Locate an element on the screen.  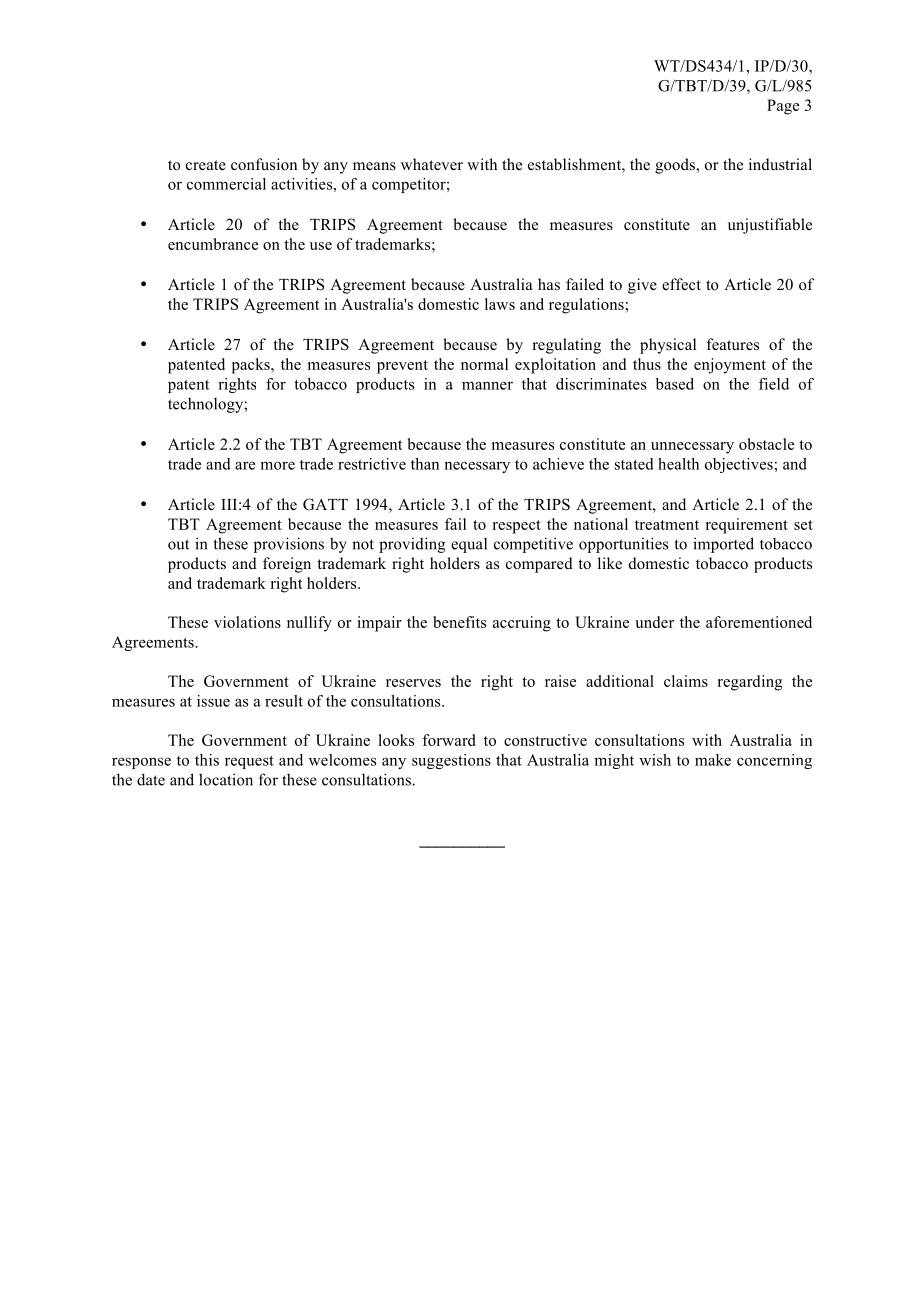
effect is located at coordinates (681, 284).
